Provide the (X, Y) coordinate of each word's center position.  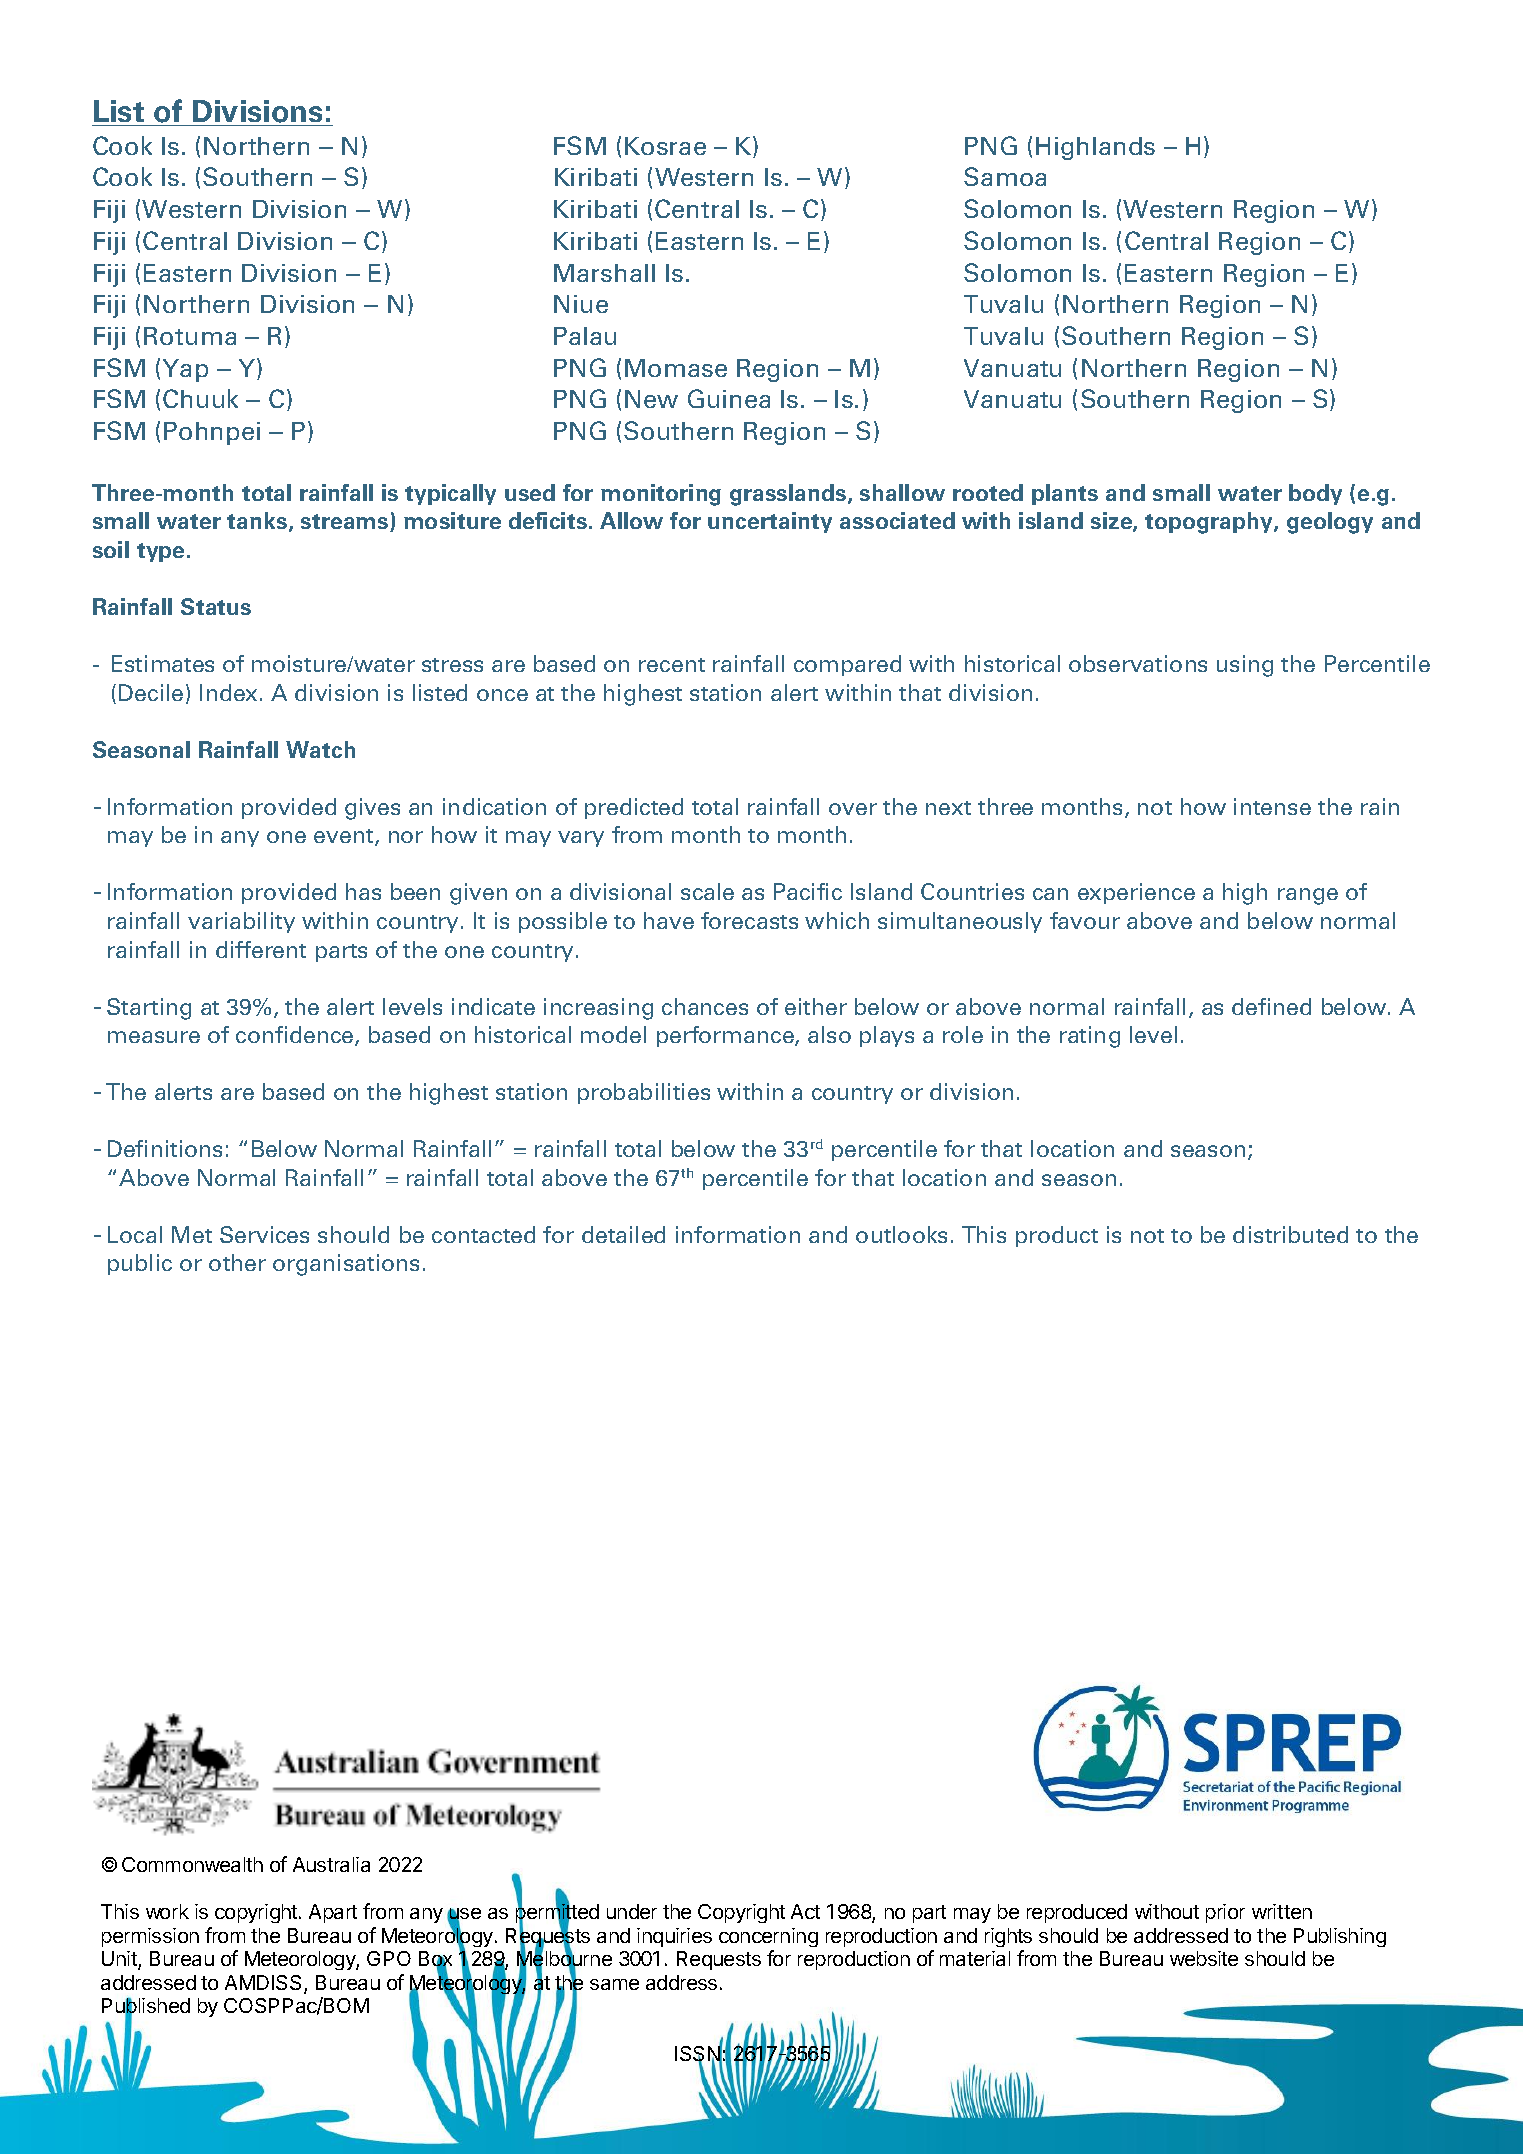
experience (1136, 893)
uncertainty (770, 522)
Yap (185, 370)
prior (1225, 1913)
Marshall (604, 273)
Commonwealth (192, 1864)
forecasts (749, 920)
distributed (1290, 1234)
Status (216, 606)
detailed (623, 1234)
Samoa (1005, 176)
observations (1138, 663)
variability (241, 922)
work (167, 1911)
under (632, 1911)
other (237, 1262)
